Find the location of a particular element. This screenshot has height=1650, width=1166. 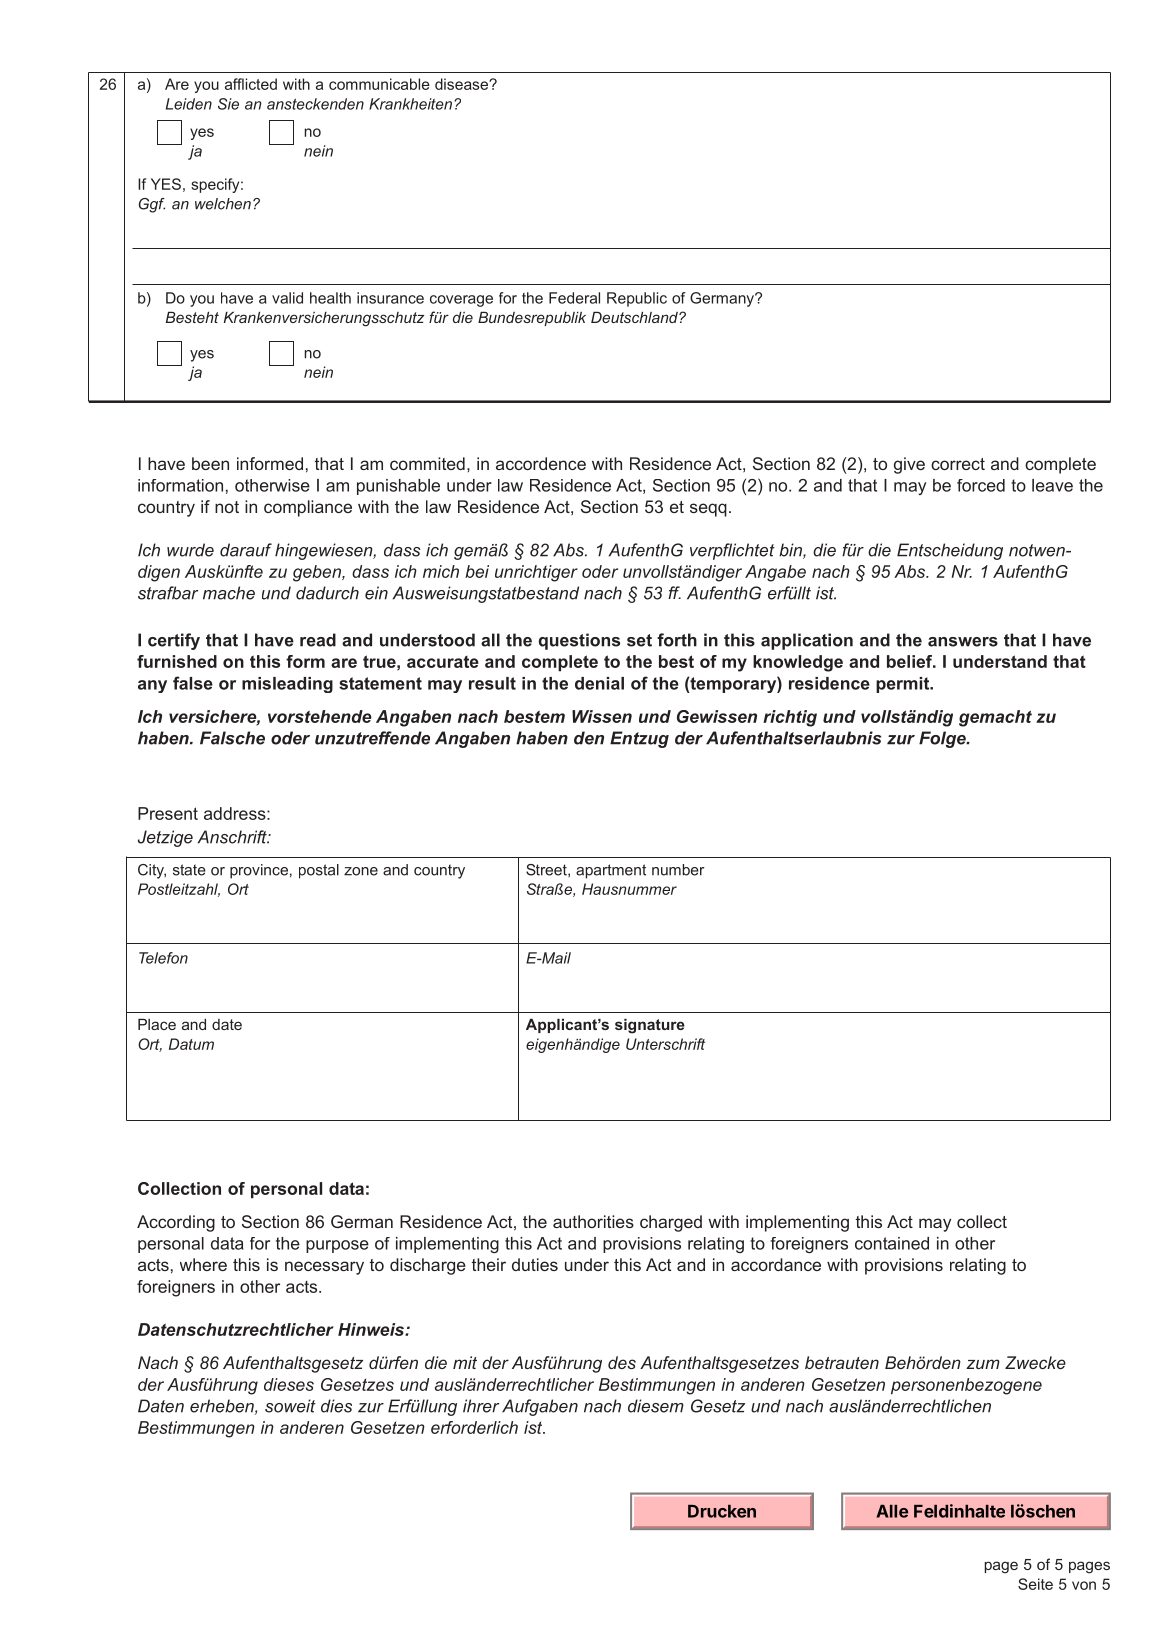

compliance is located at coordinates (308, 508).
